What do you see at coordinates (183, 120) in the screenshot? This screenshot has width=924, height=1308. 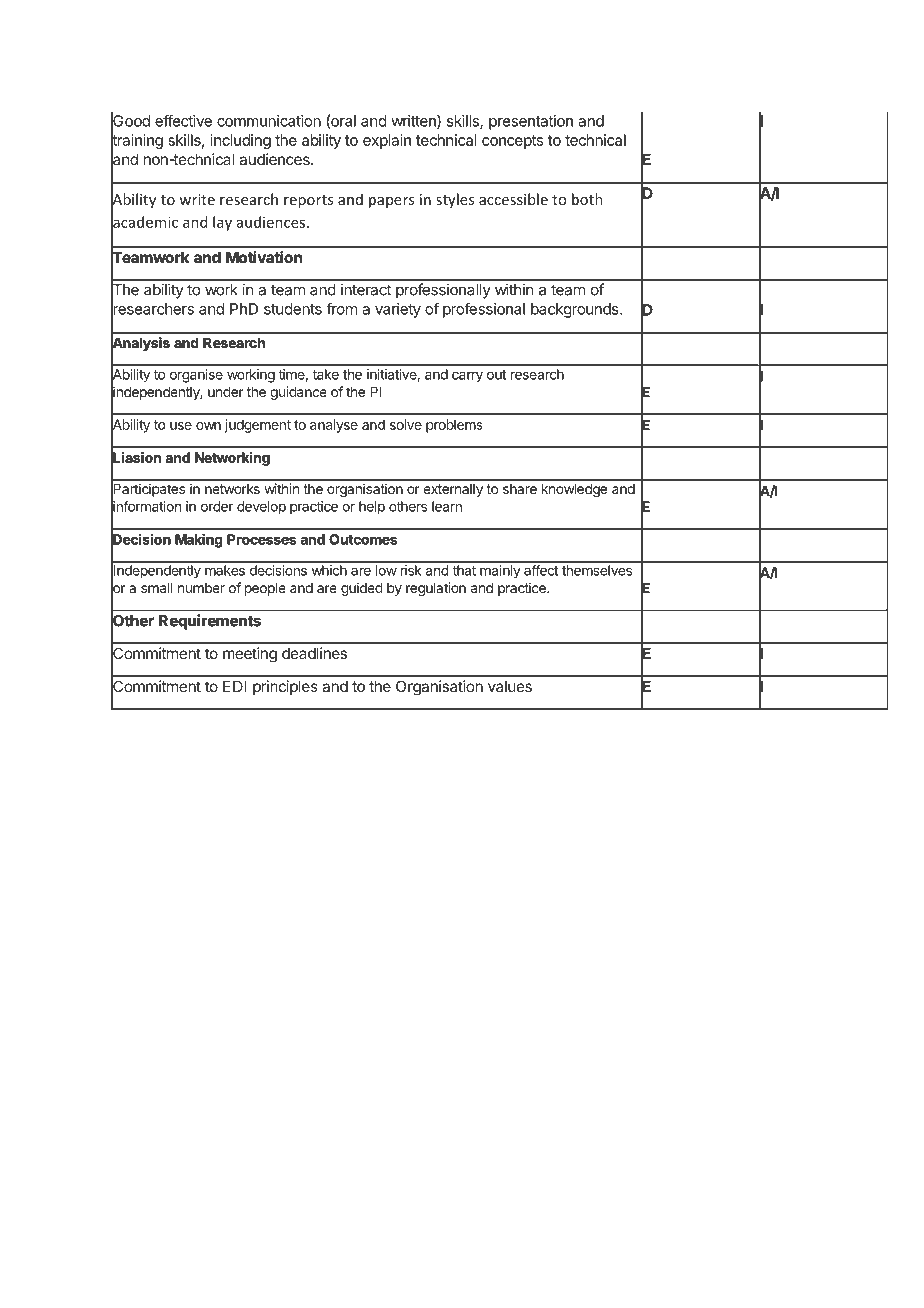 I see `effective` at bounding box center [183, 120].
